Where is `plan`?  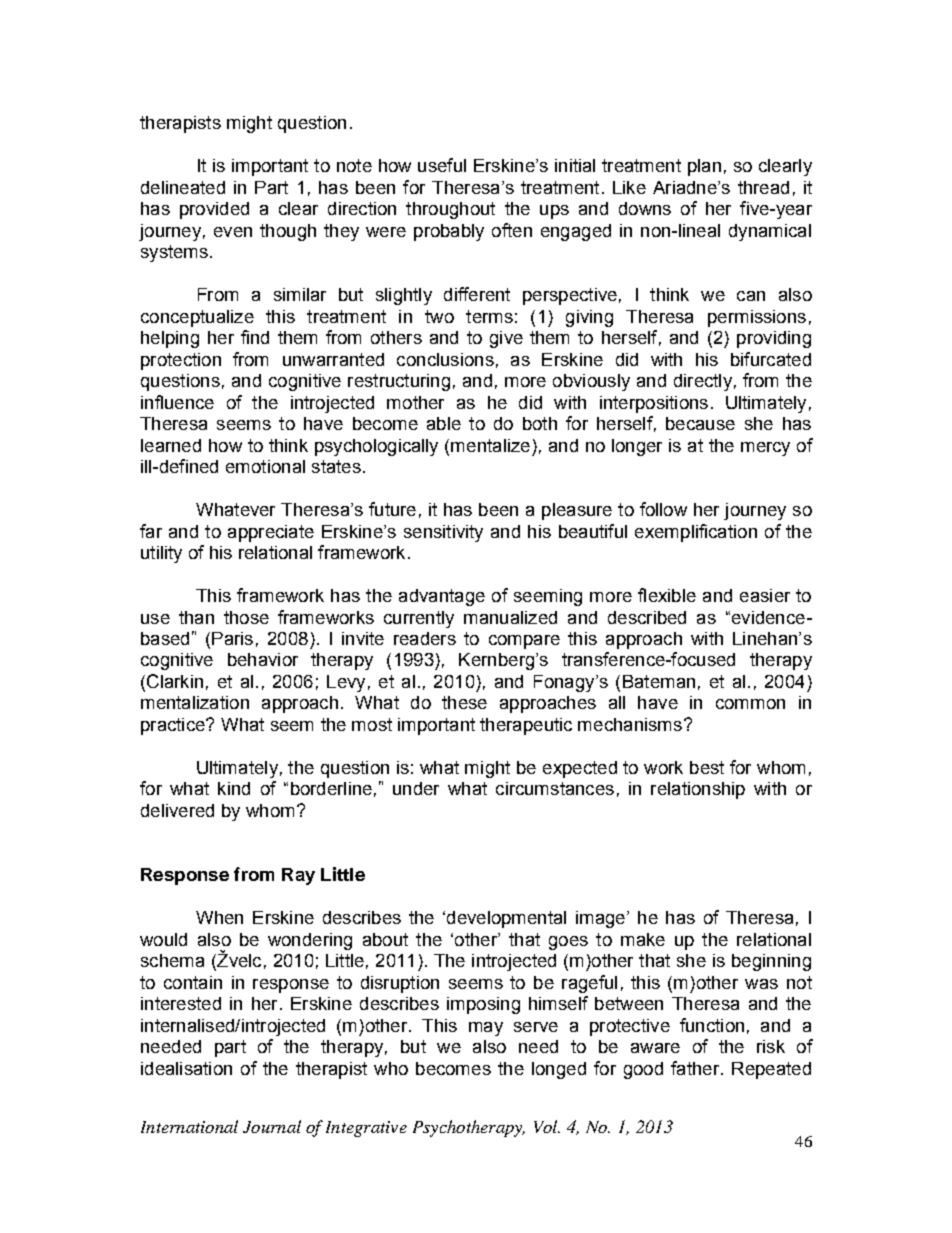
plan is located at coordinates (704, 167).
